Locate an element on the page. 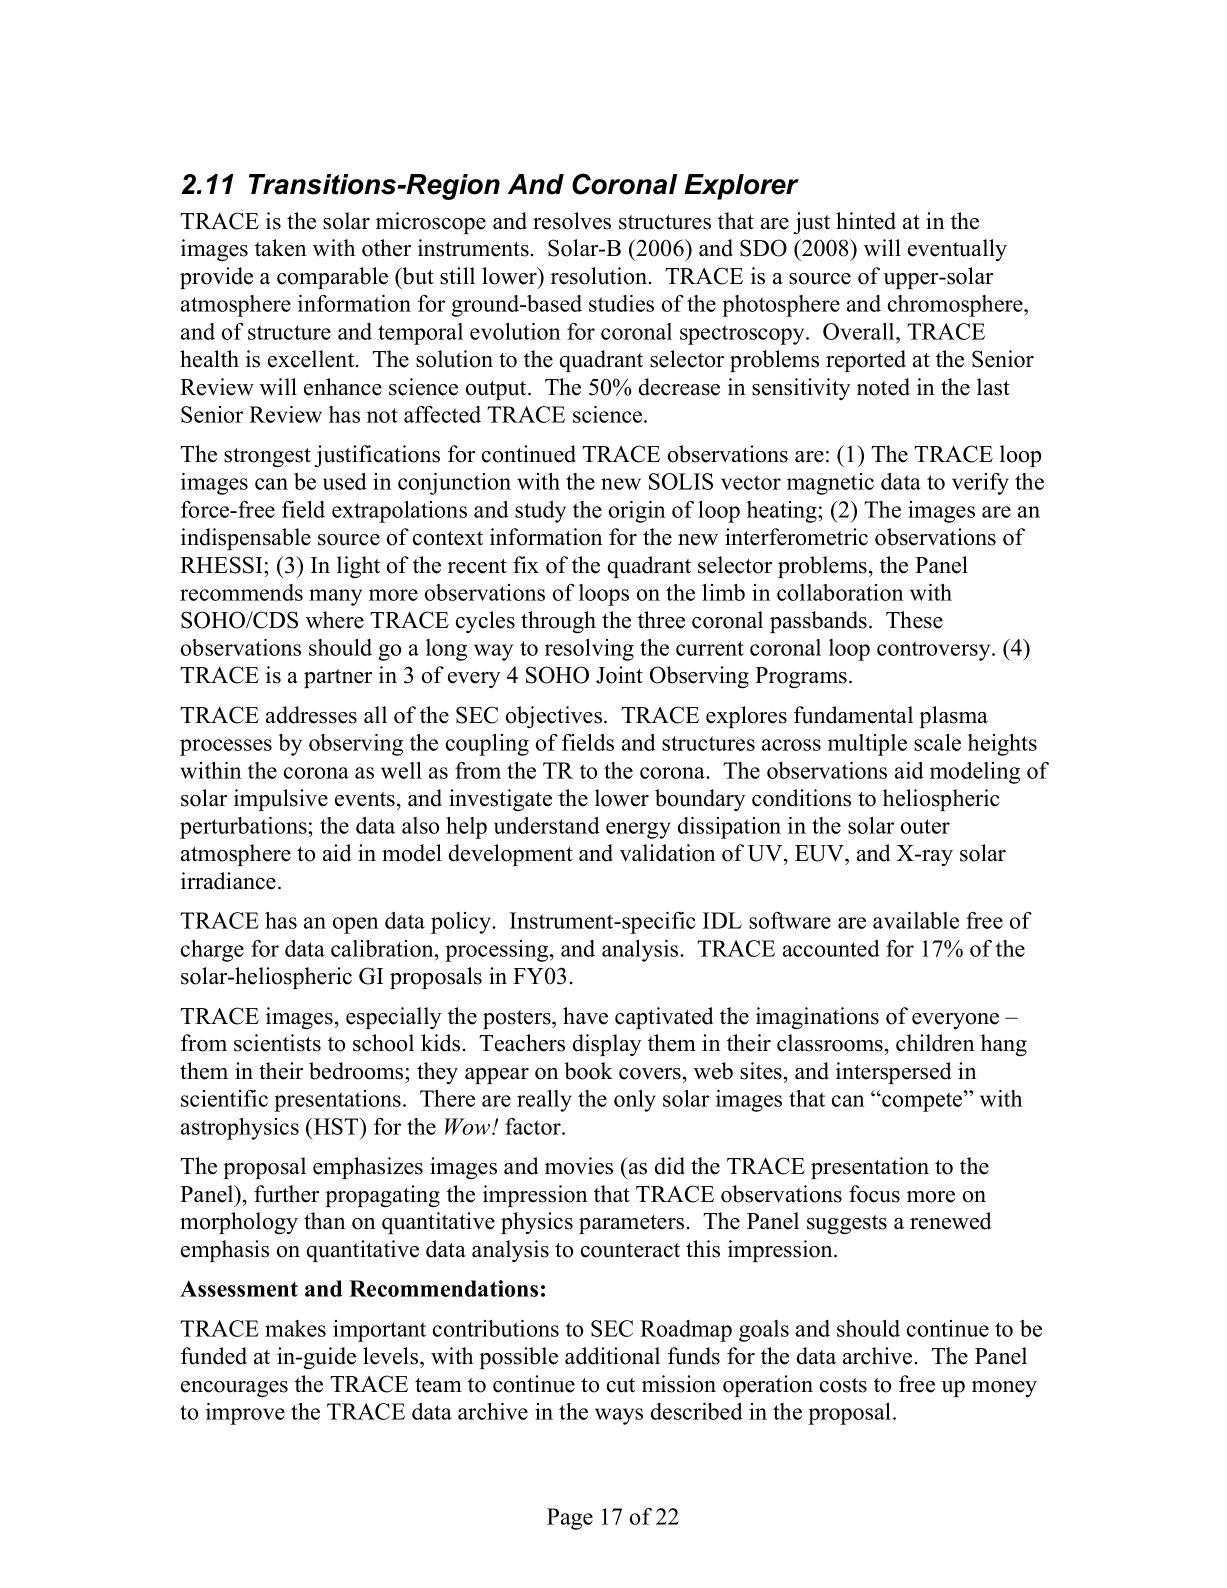  further is located at coordinates (286, 1194).
